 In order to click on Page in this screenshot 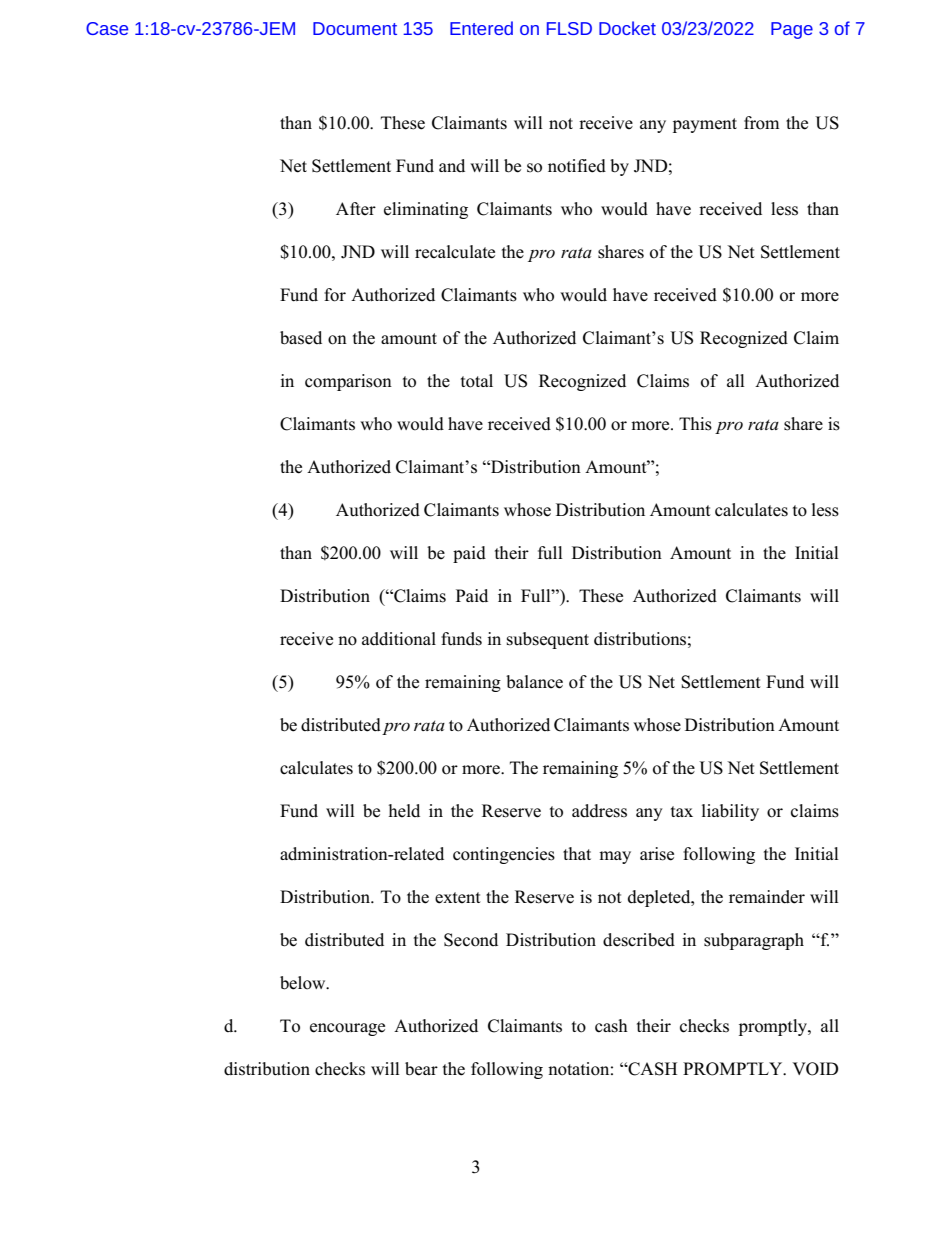, I will do `click(792, 30)`.
